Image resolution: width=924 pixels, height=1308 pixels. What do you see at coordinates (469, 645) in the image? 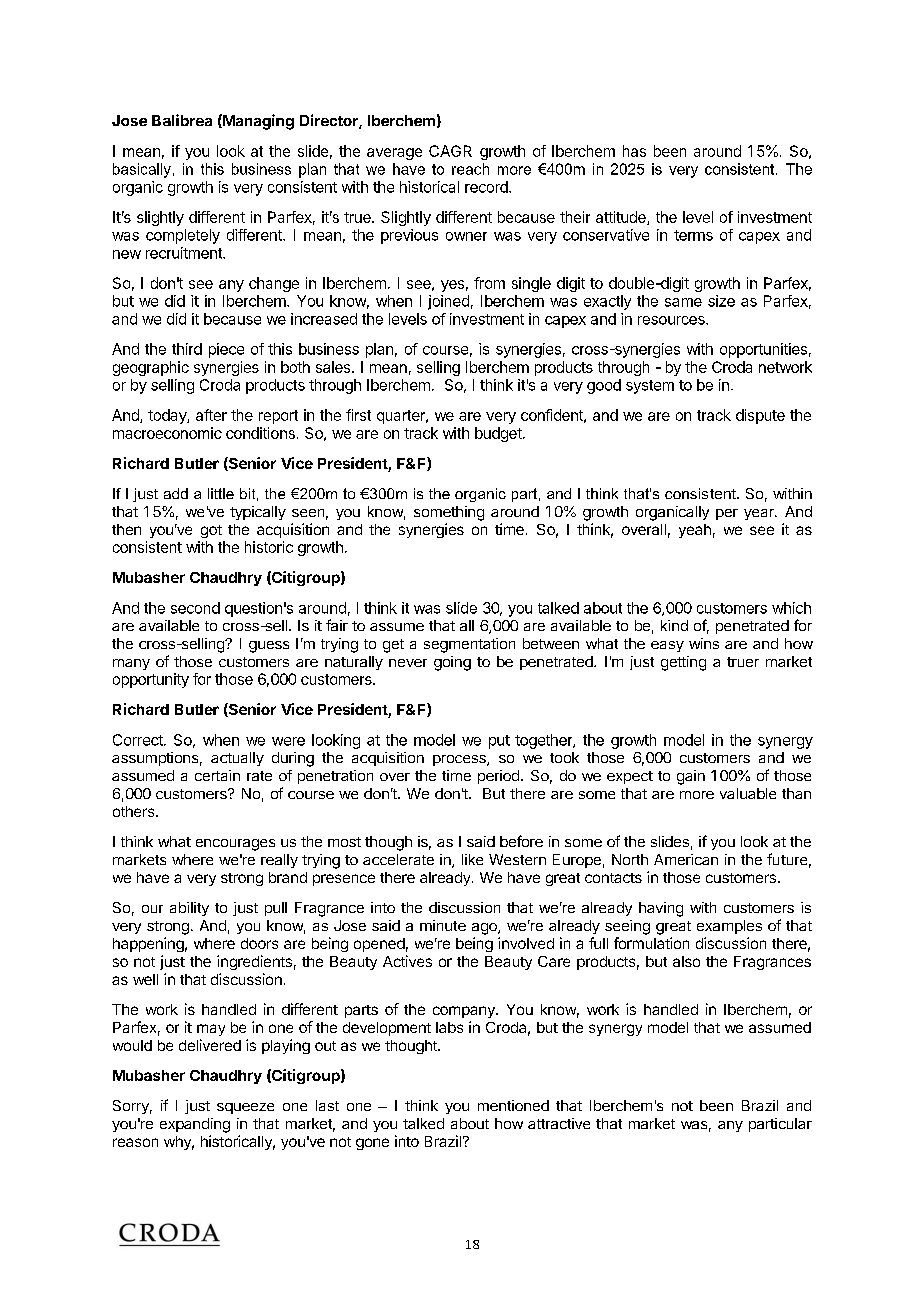
I see `segmentation` at bounding box center [469, 645].
